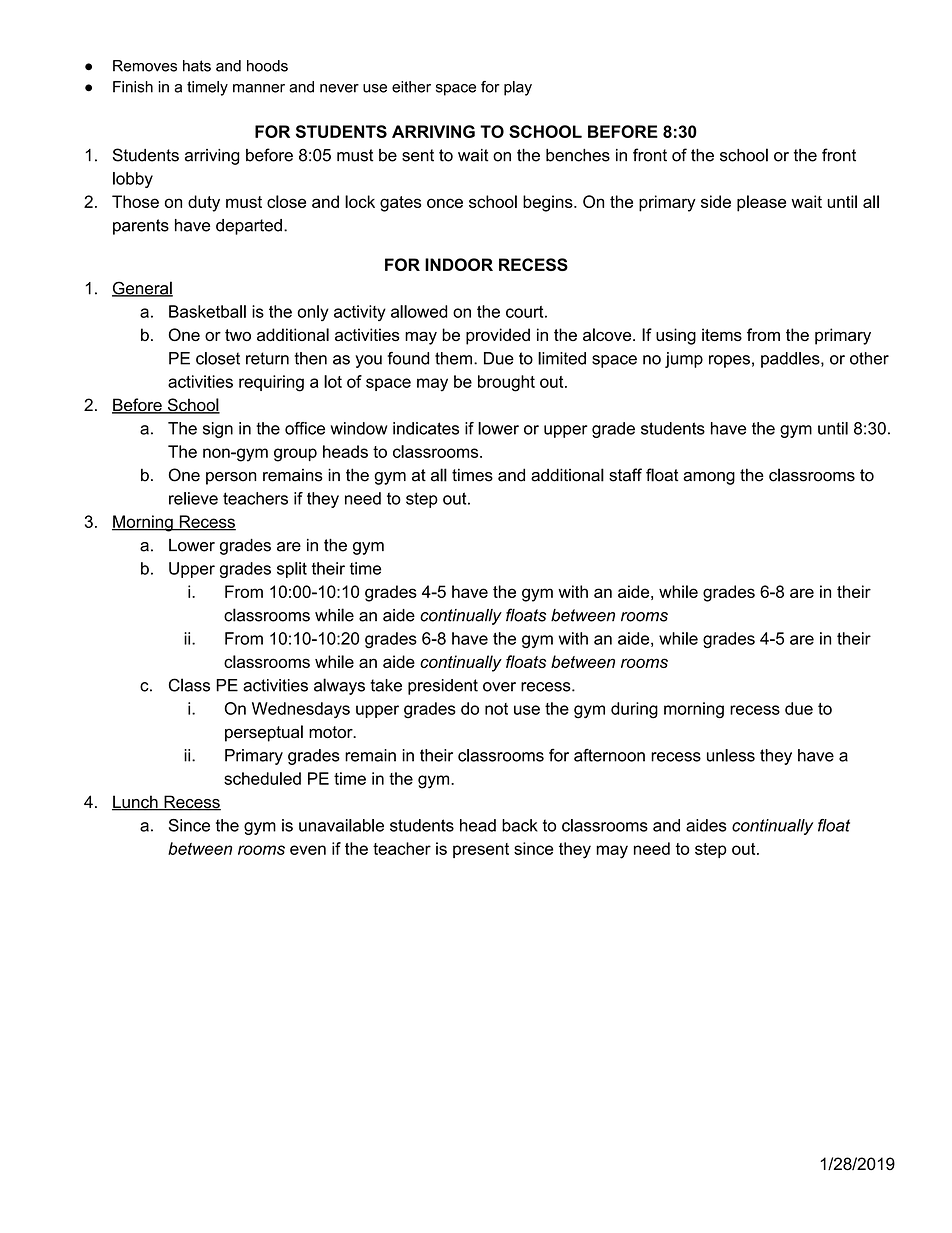 Image resolution: width=952 pixels, height=1233 pixels. What do you see at coordinates (506, 383) in the screenshot?
I see `brought` at bounding box center [506, 383].
